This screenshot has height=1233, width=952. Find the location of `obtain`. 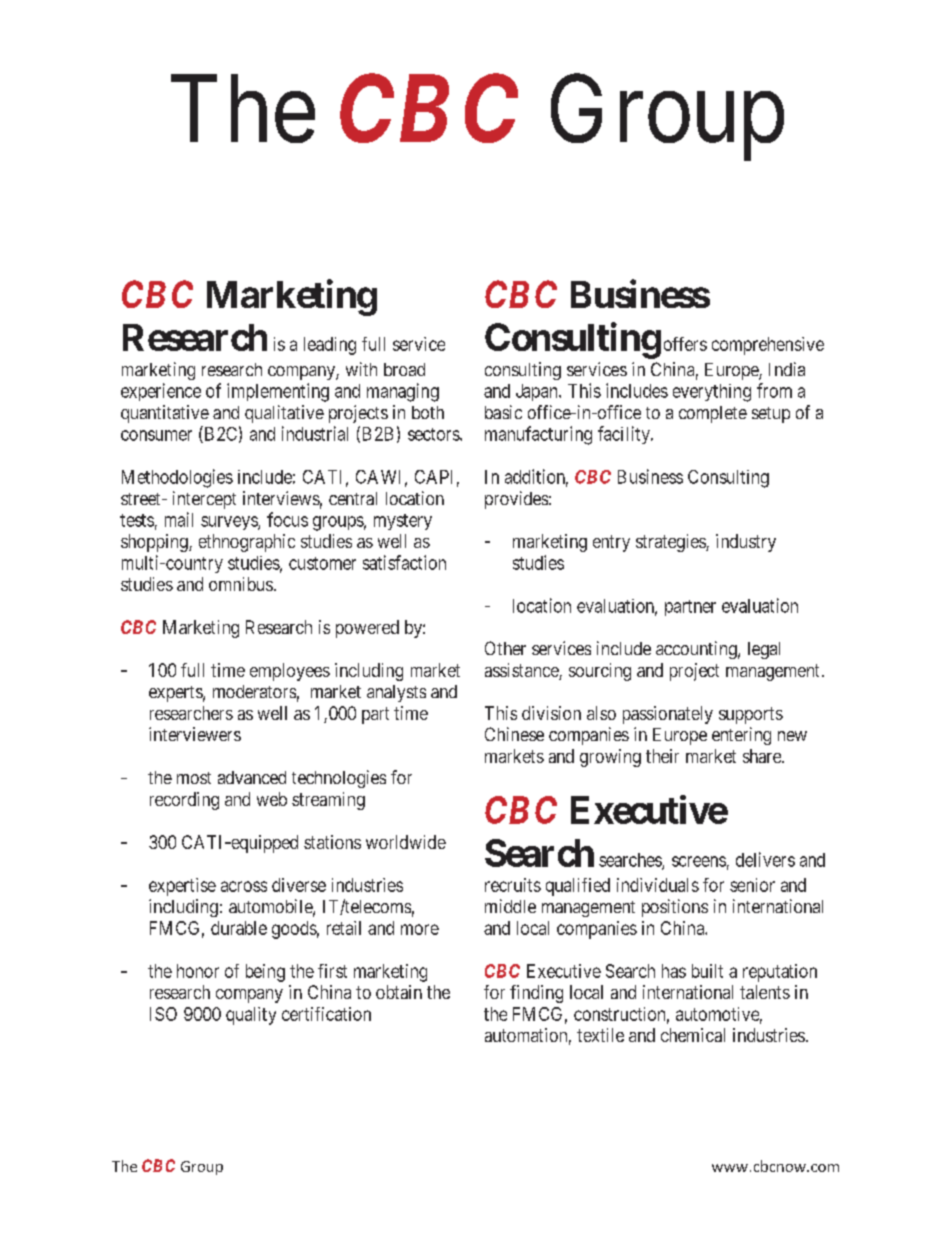

obtain is located at coordinates (399, 992).
